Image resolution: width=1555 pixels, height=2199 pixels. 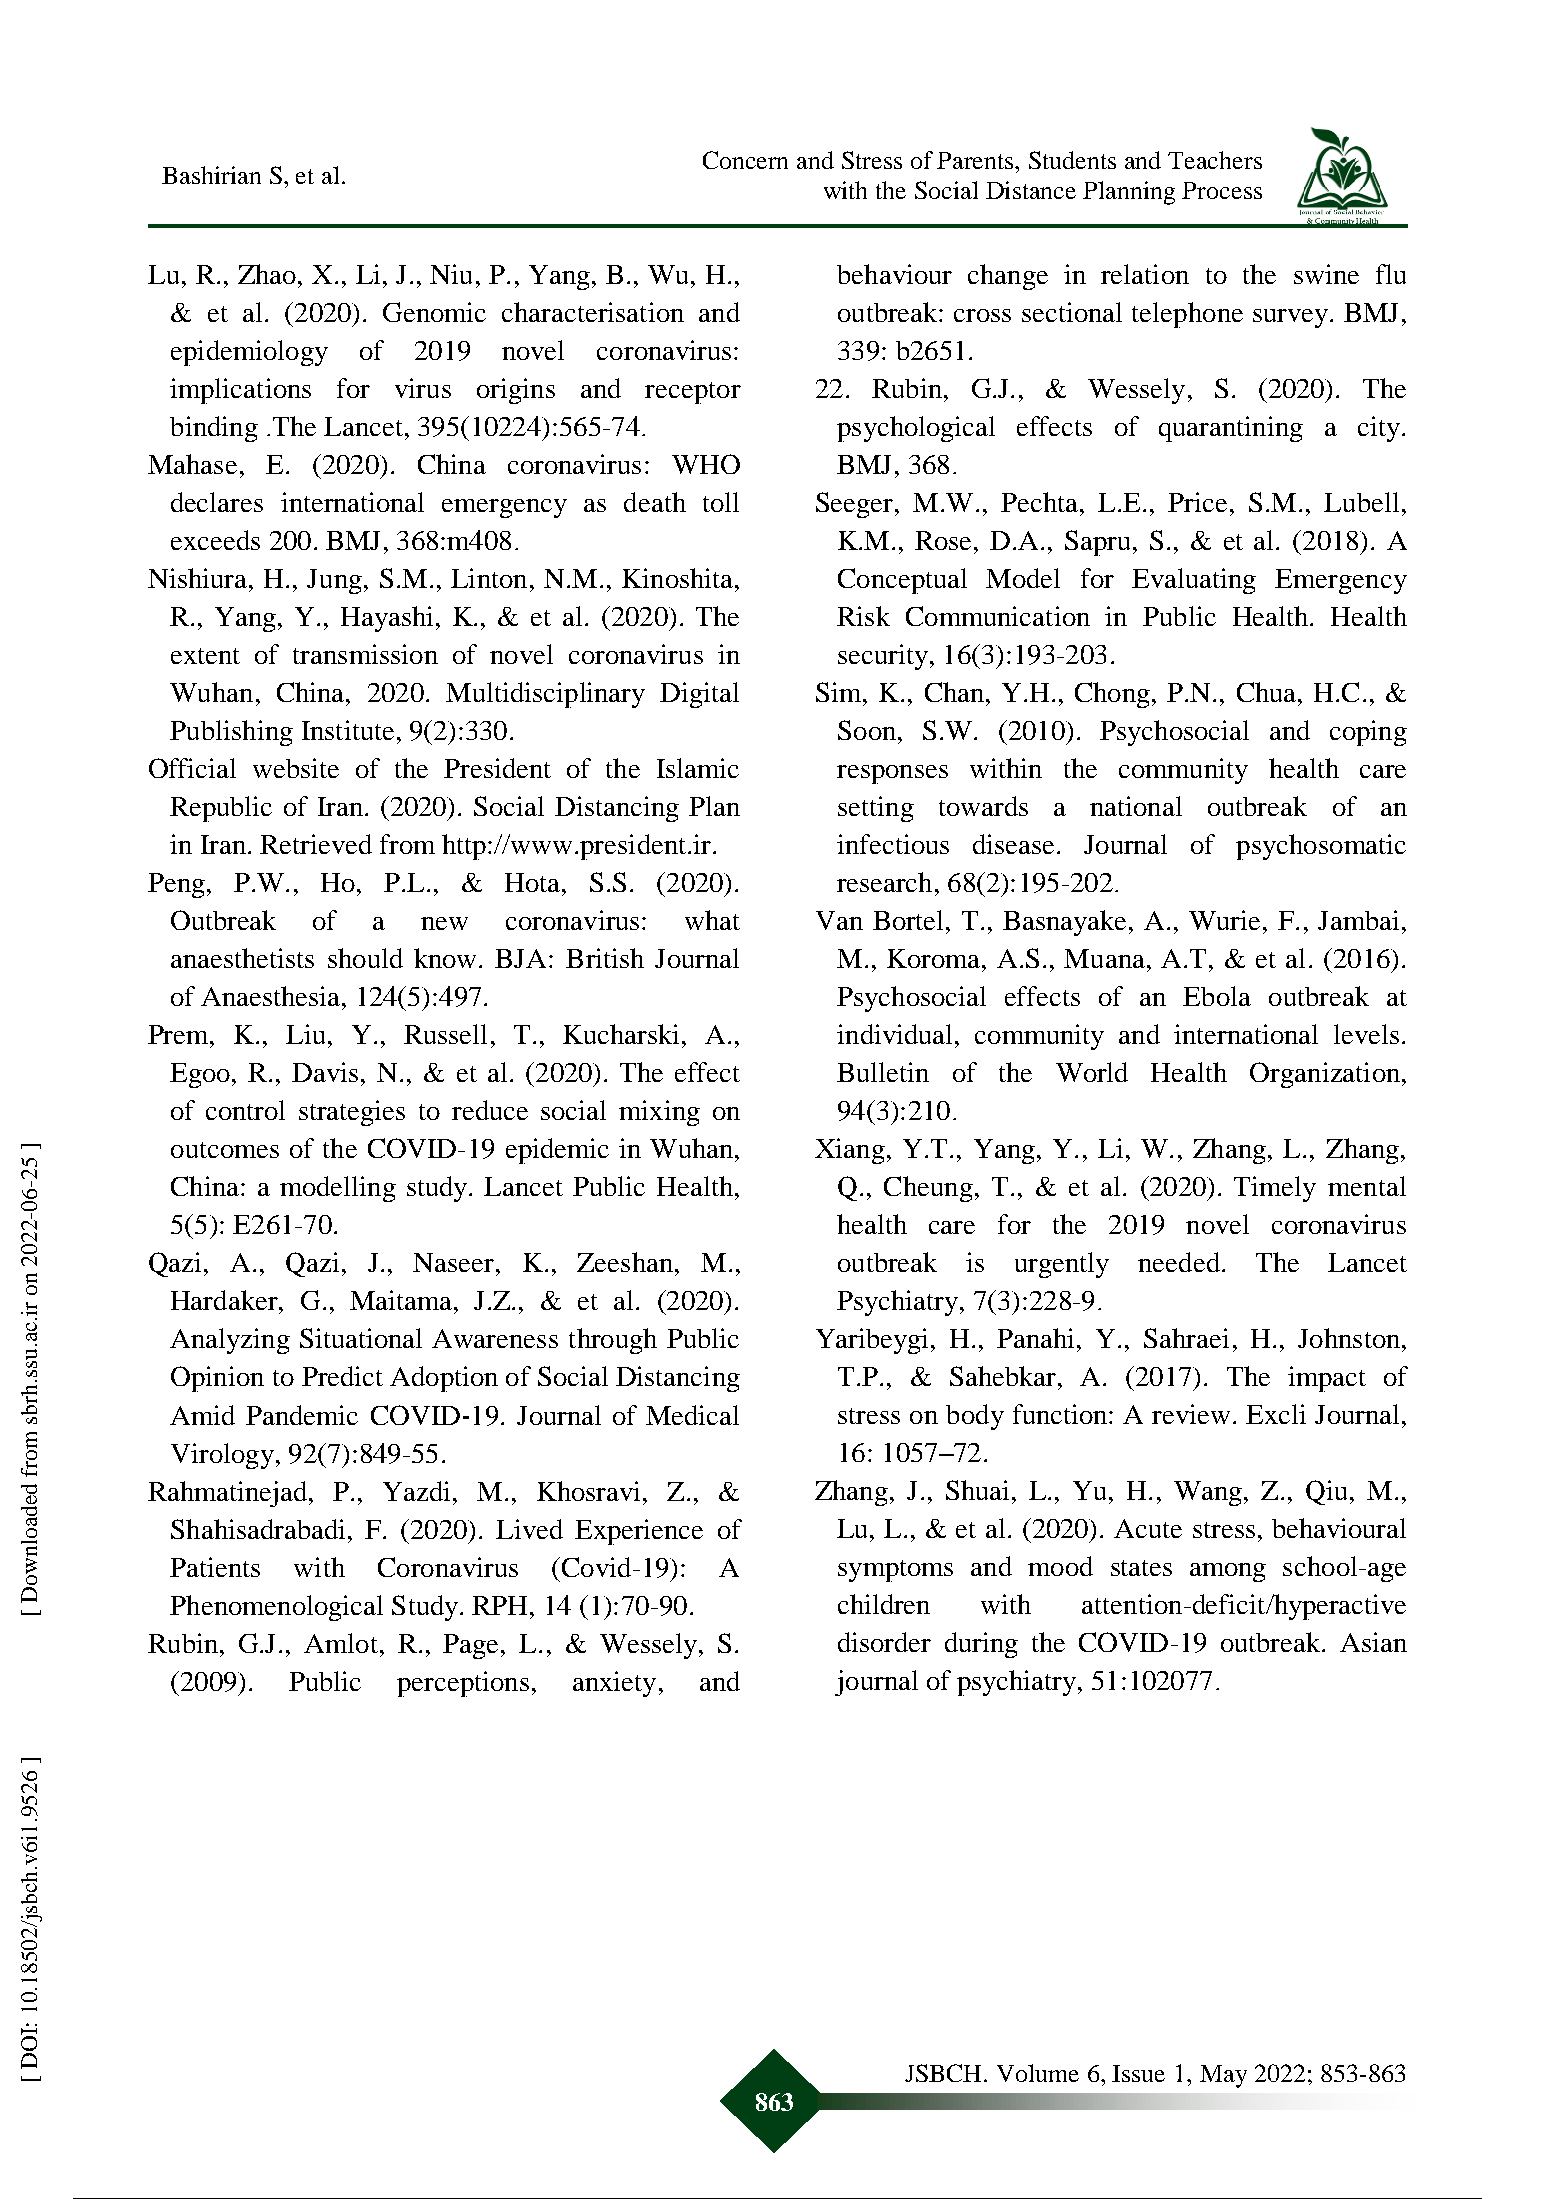 I want to click on Timely, so click(x=1275, y=1189).
